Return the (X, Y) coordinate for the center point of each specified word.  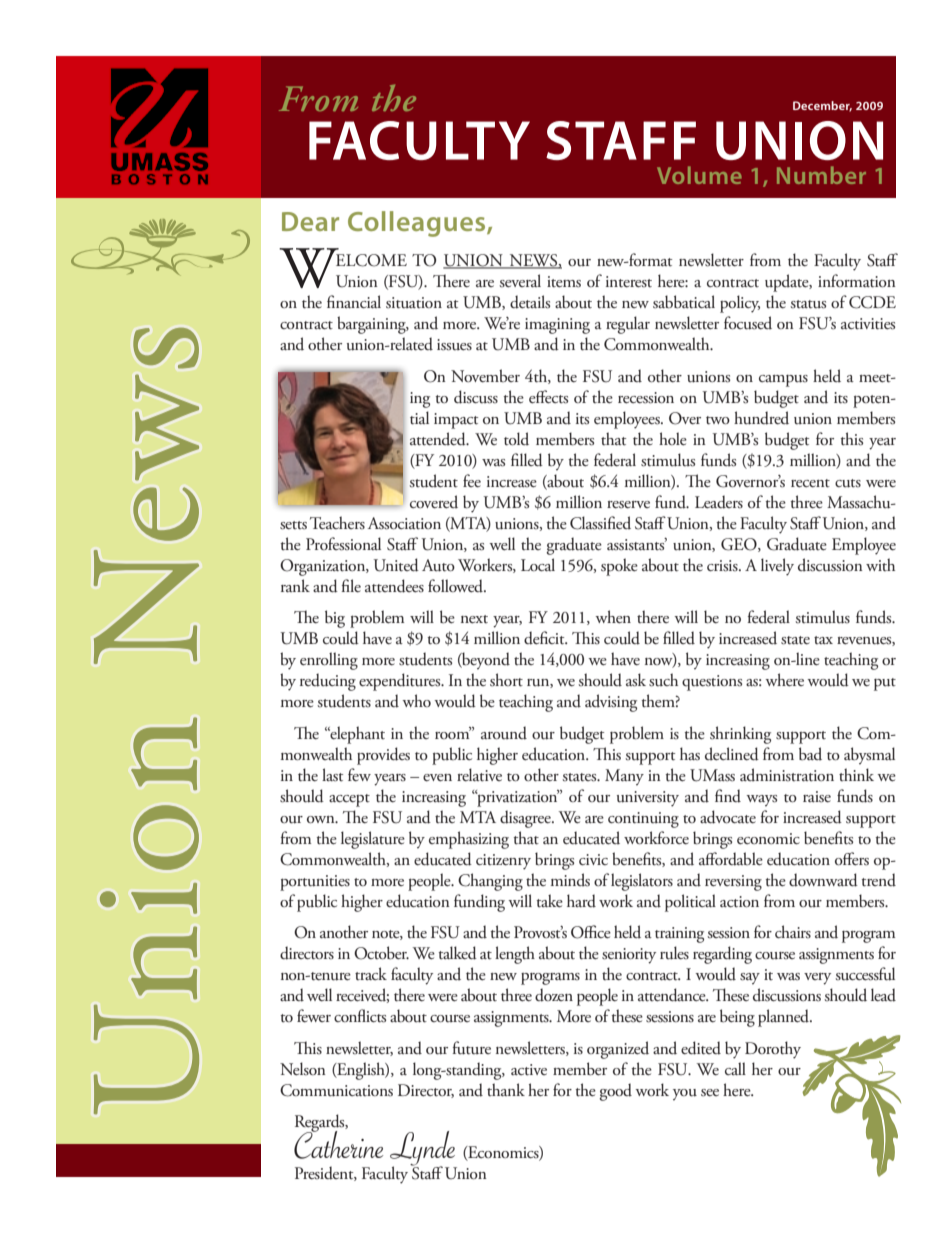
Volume (699, 175)
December (822, 106)
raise (817, 797)
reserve (628, 505)
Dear (310, 221)
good (615, 1092)
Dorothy (773, 1050)
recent (810, 483)
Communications (336, 1090)
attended (439, 439)
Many (624, 777)
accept (349, 800)
